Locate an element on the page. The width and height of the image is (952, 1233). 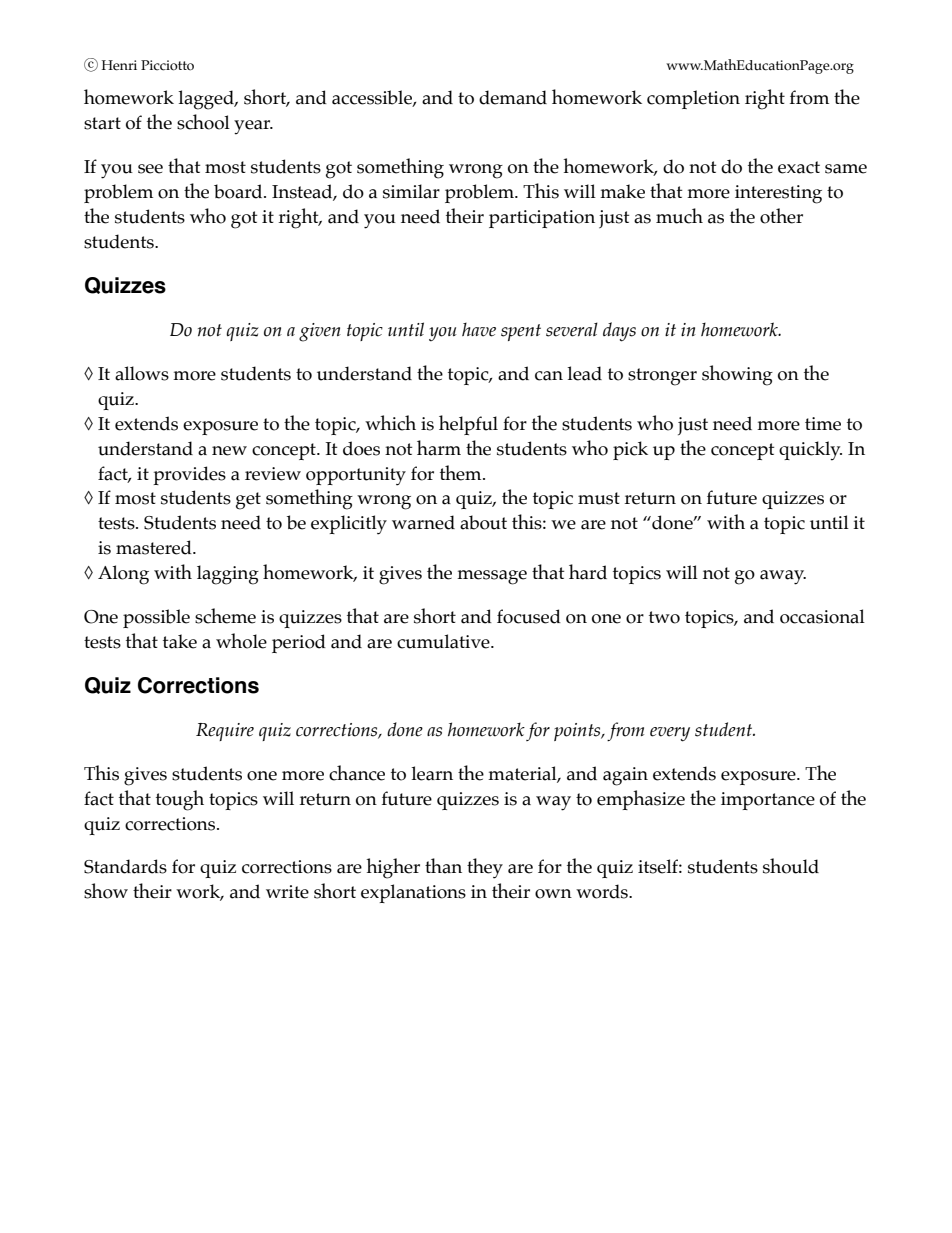
cumulative is located at coordinates (444, 641).
